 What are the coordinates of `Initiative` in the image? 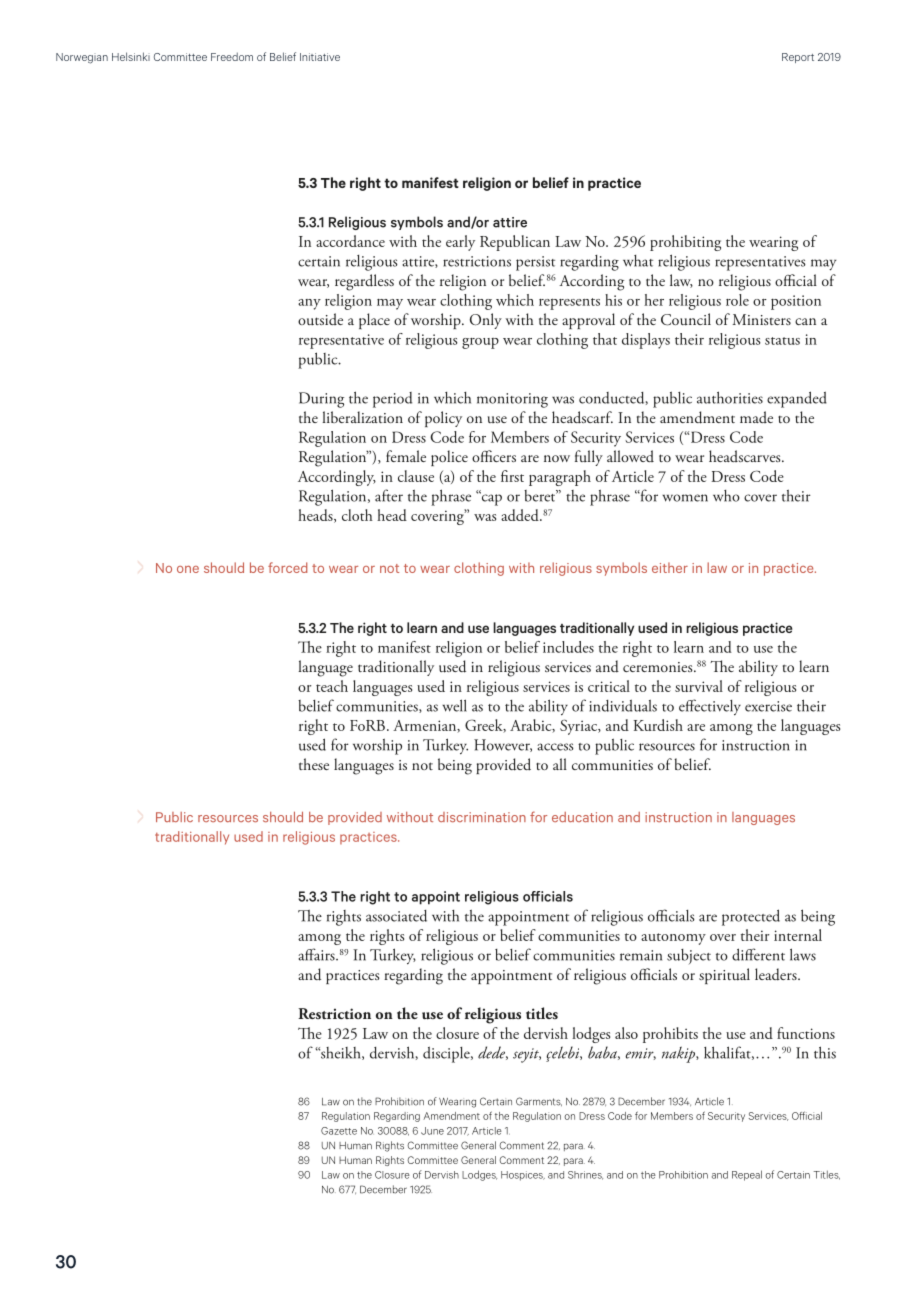 It's located at (320, 57).
